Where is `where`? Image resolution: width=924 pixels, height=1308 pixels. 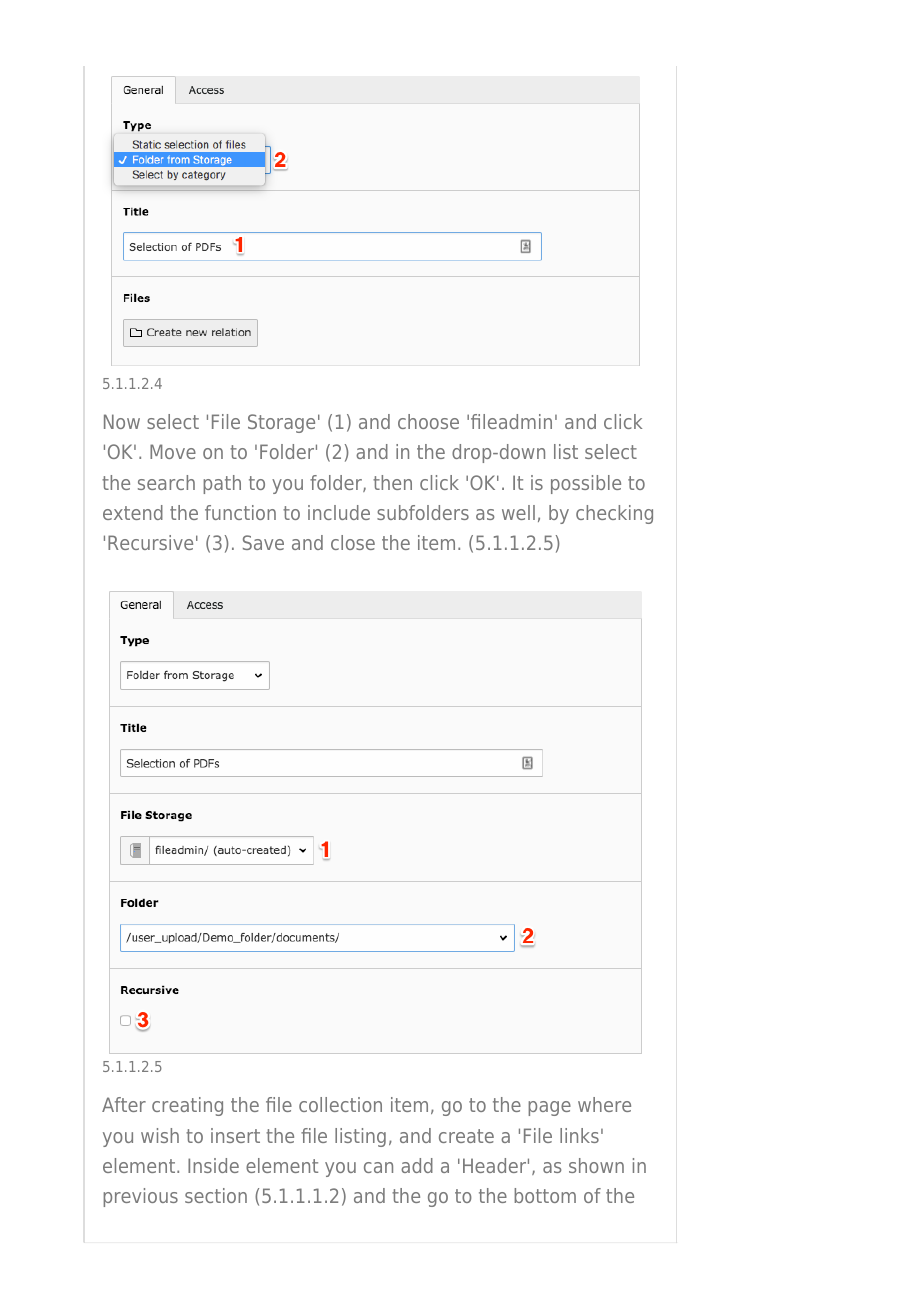
where is located at coordinates (604, 1104).
